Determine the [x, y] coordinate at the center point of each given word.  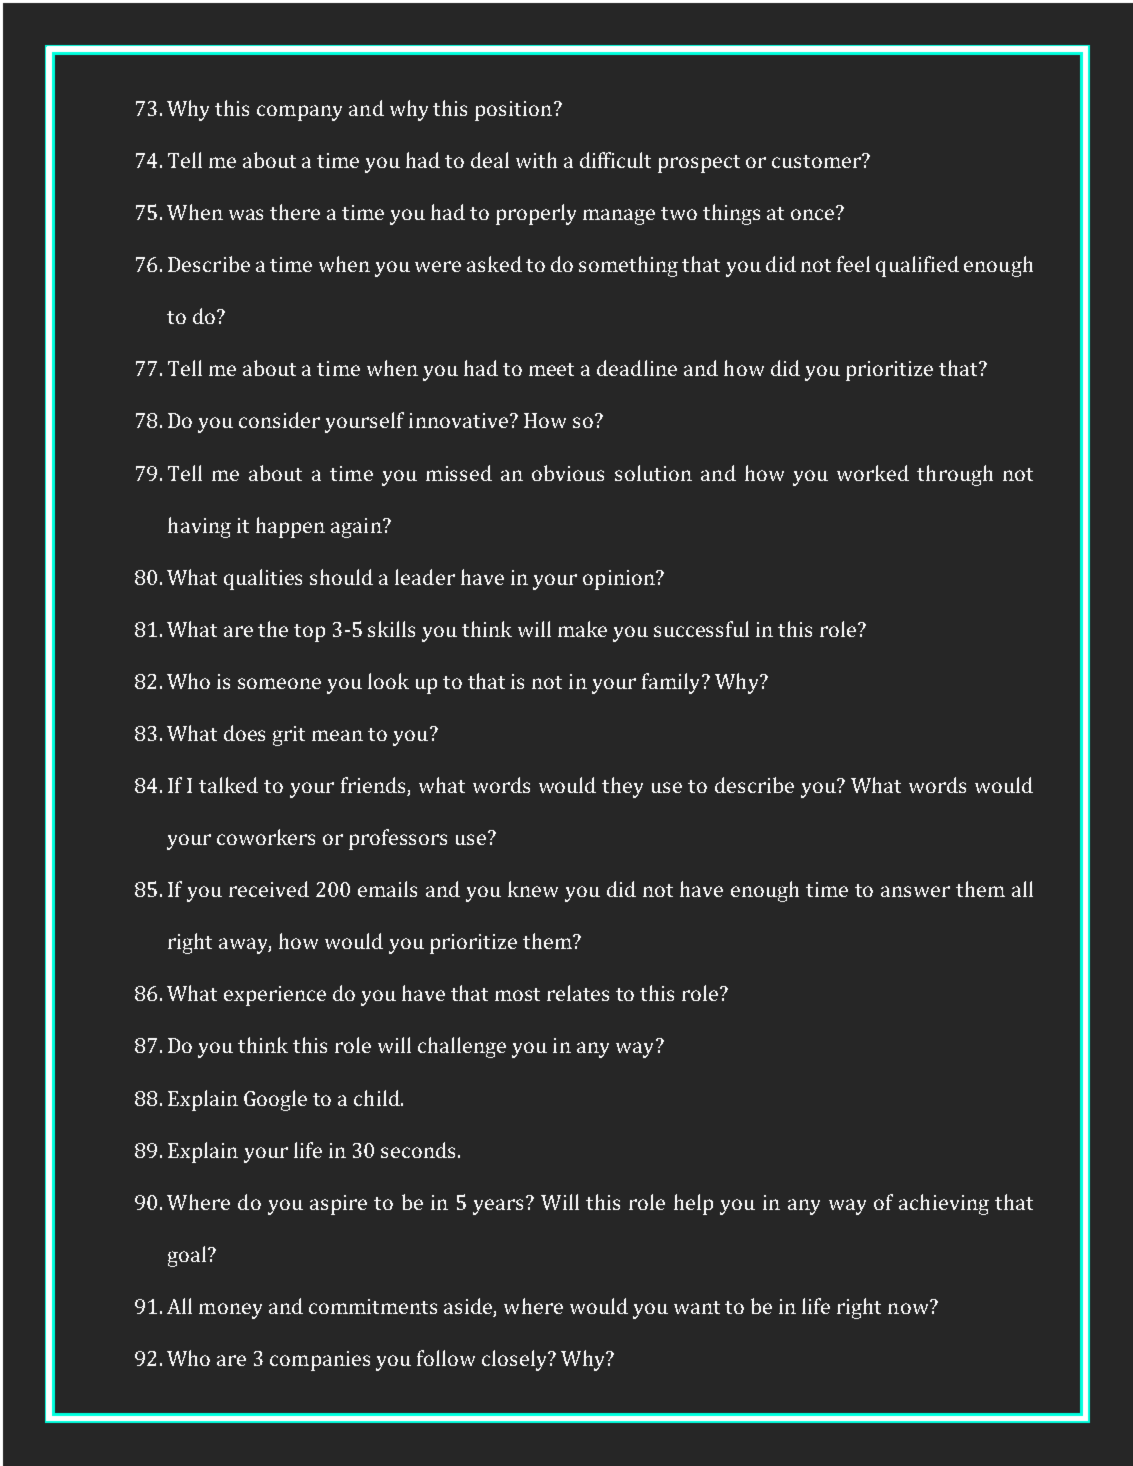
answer [915, 891]
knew [533, 889]
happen [290, 527]
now [909, 1307]
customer [817, 161]
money [230, 1311]
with [536, 160]
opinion [620, 580]
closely [515, 1360]
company [299, 113]
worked [873, 473]
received [269, 889]
